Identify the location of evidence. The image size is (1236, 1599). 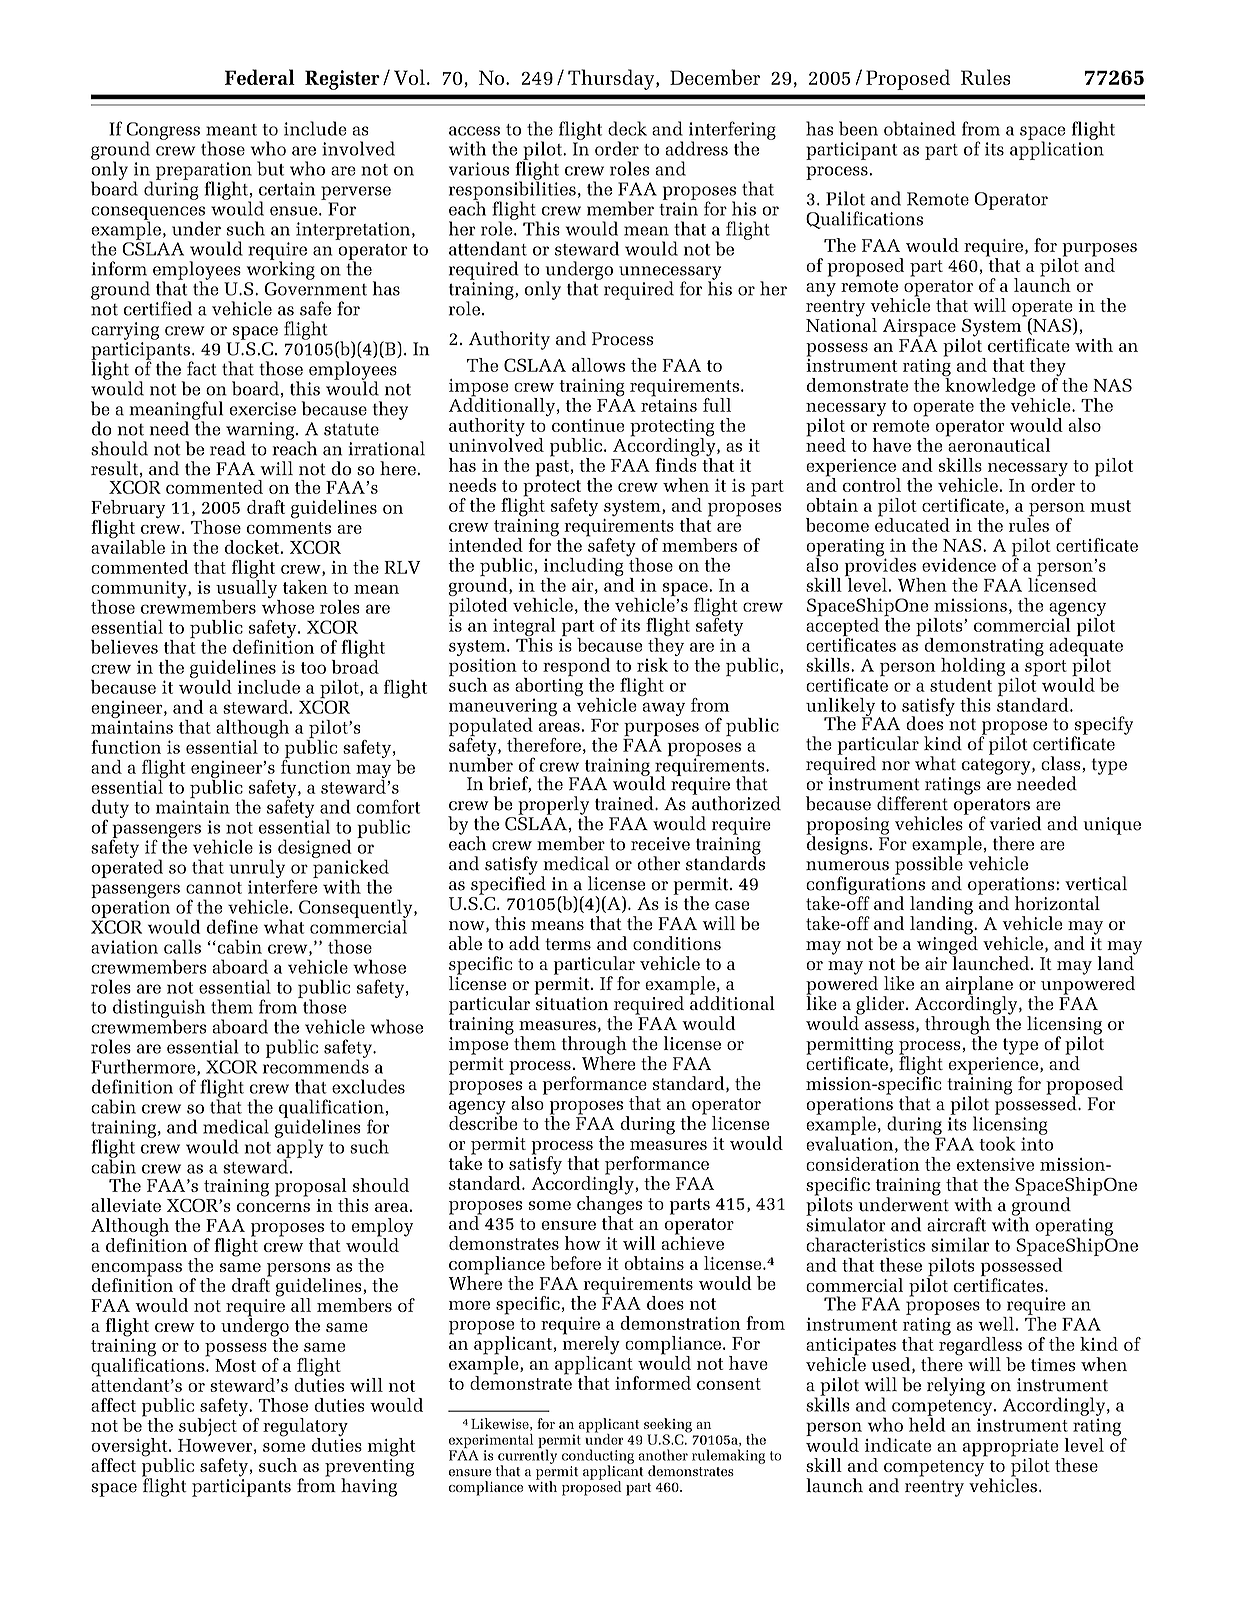
(959, 565).
